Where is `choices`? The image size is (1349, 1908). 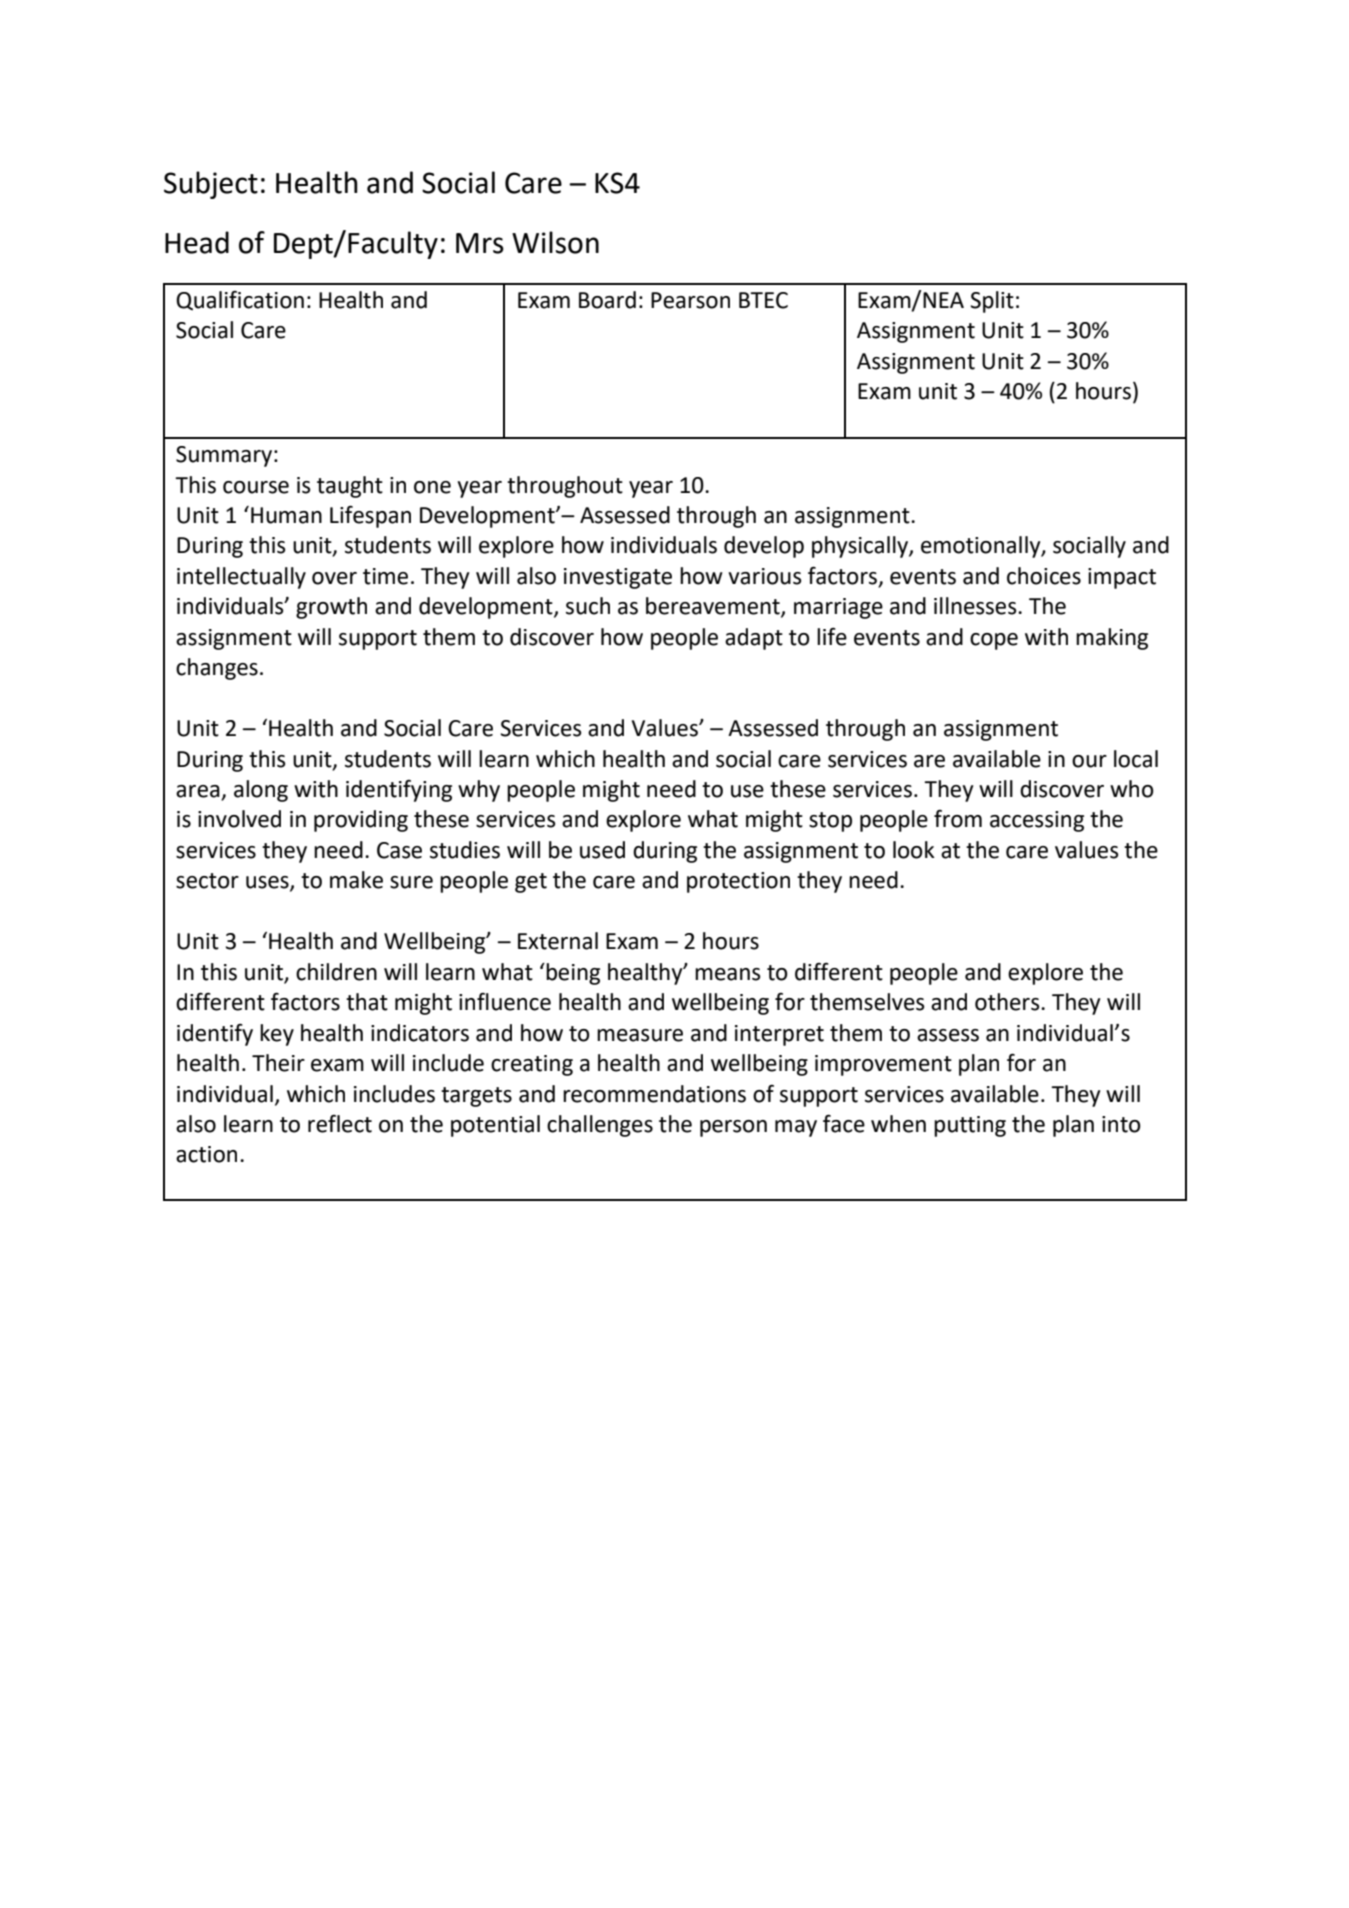 choices is located at coordinates (1044, 576).
